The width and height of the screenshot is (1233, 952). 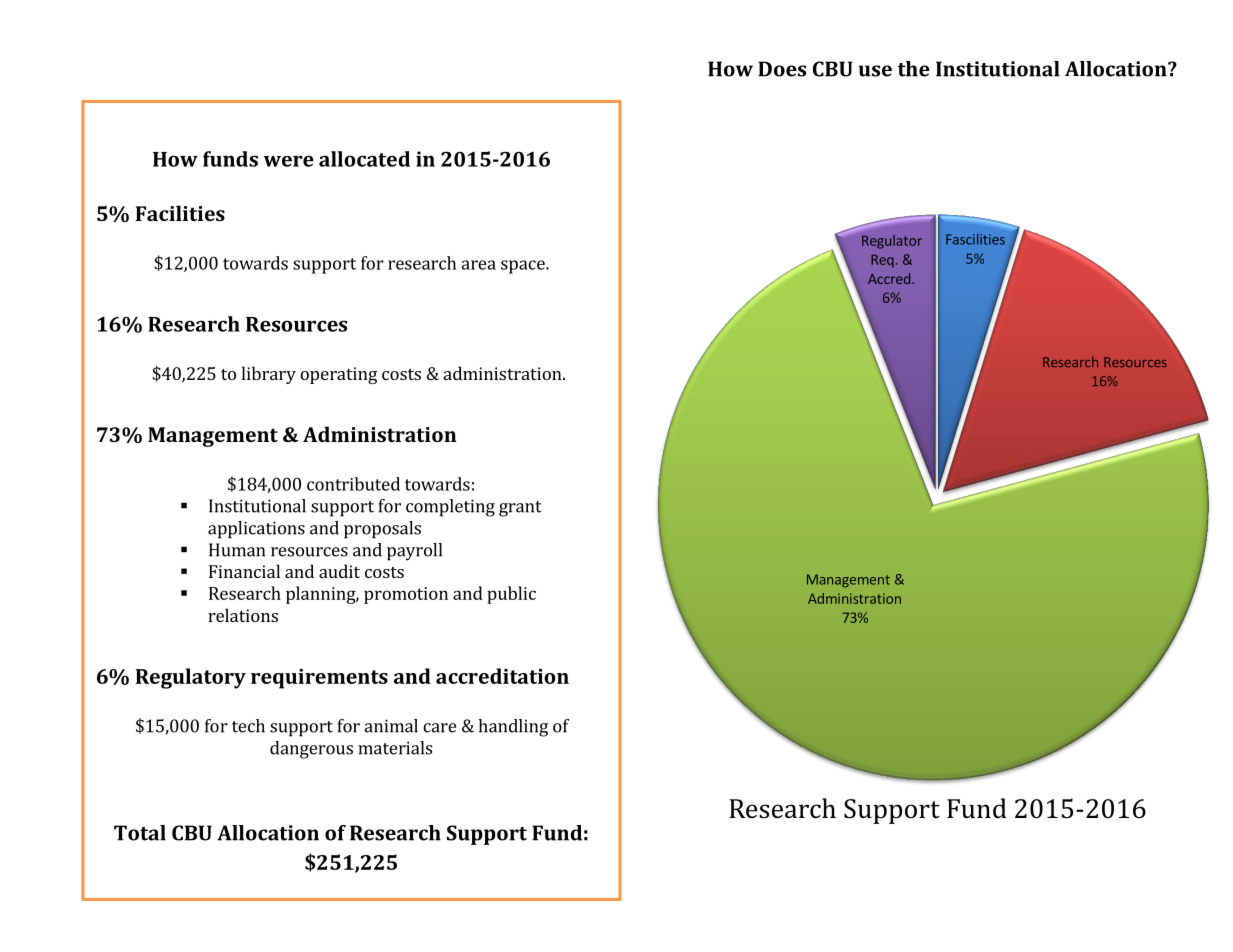 What do you see at coordinates (180, 213) in the screenshot?
I see `Facilities` at bounding box center [180, 213].
